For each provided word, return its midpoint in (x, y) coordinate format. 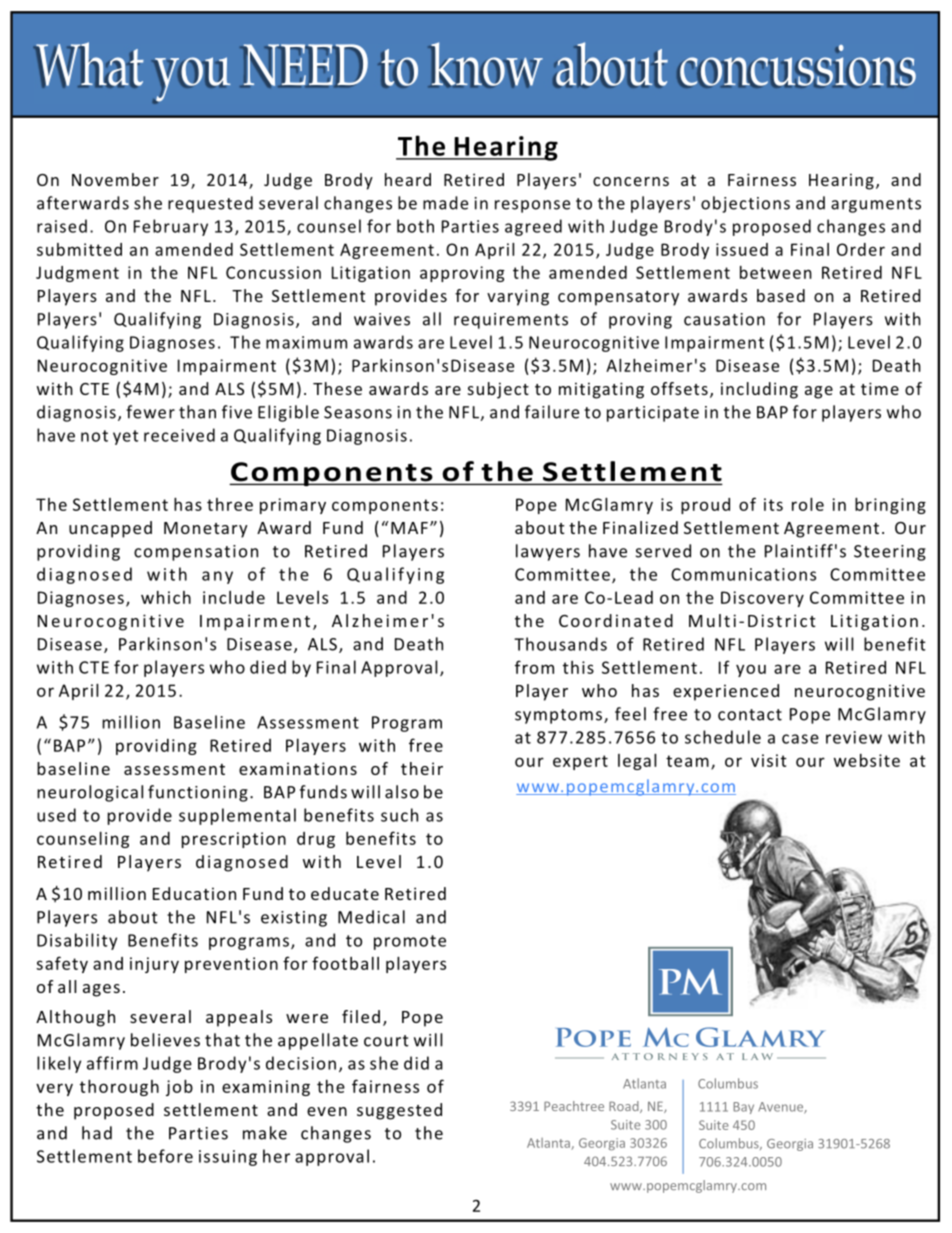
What (89, 65)
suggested (399, 1111)
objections (745, 204)
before (165, 1156)
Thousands (560, 644)
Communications (743, 574)
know (486, 65)
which (166, 597)
